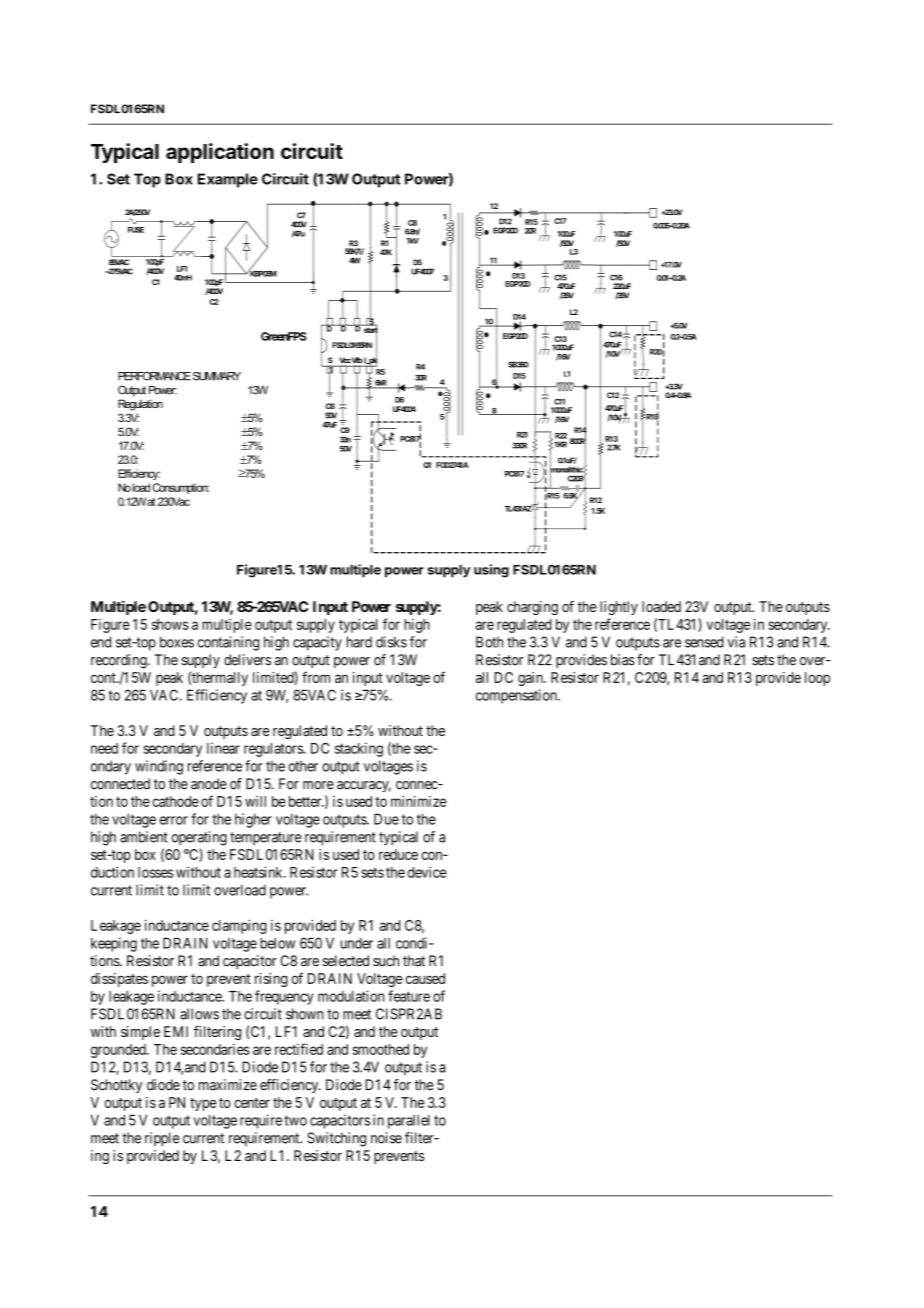 The height and width of the screenshot is (1308, 924). I want to click on device, so click(427, 872).
